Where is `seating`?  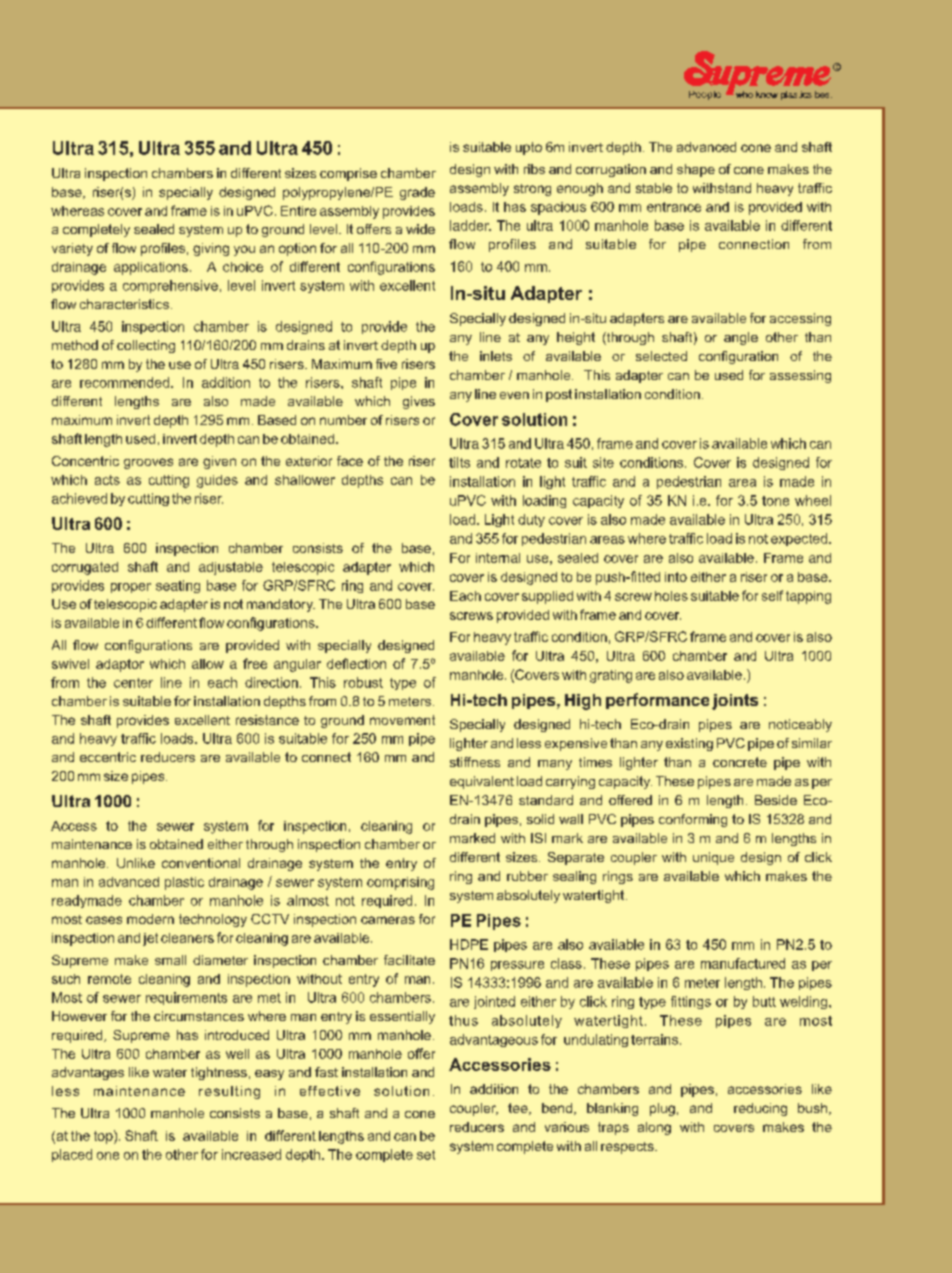 seating is located at coordinates (178, 586).
